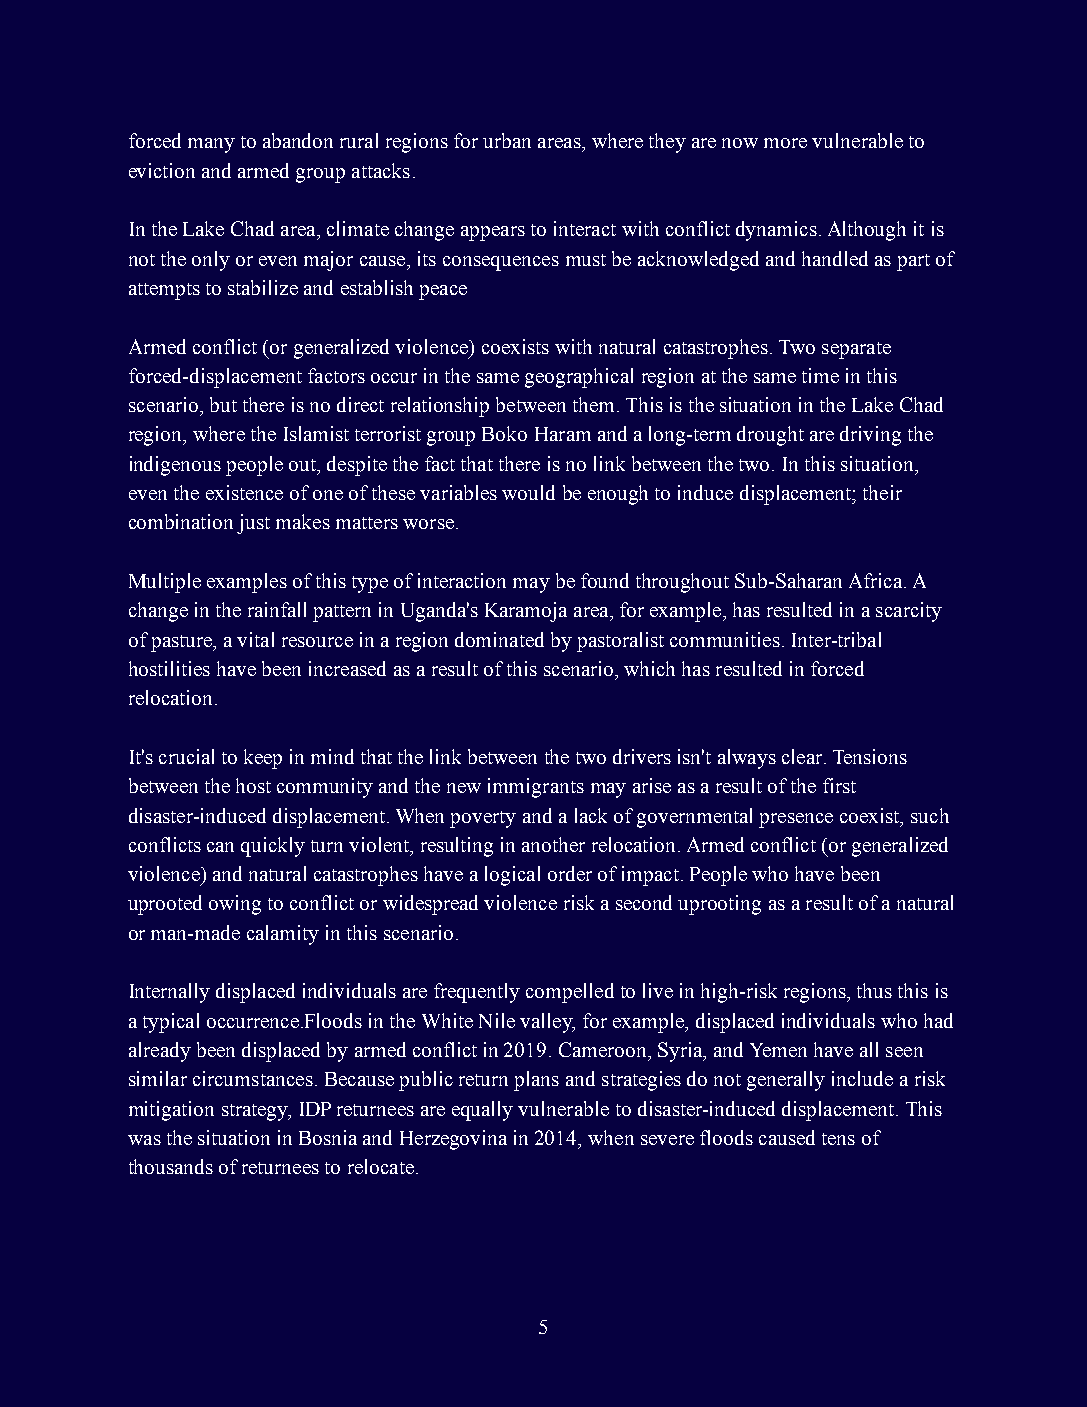 The image size is (1087, 1407). I want to click on dominated, so click(499, 639).
